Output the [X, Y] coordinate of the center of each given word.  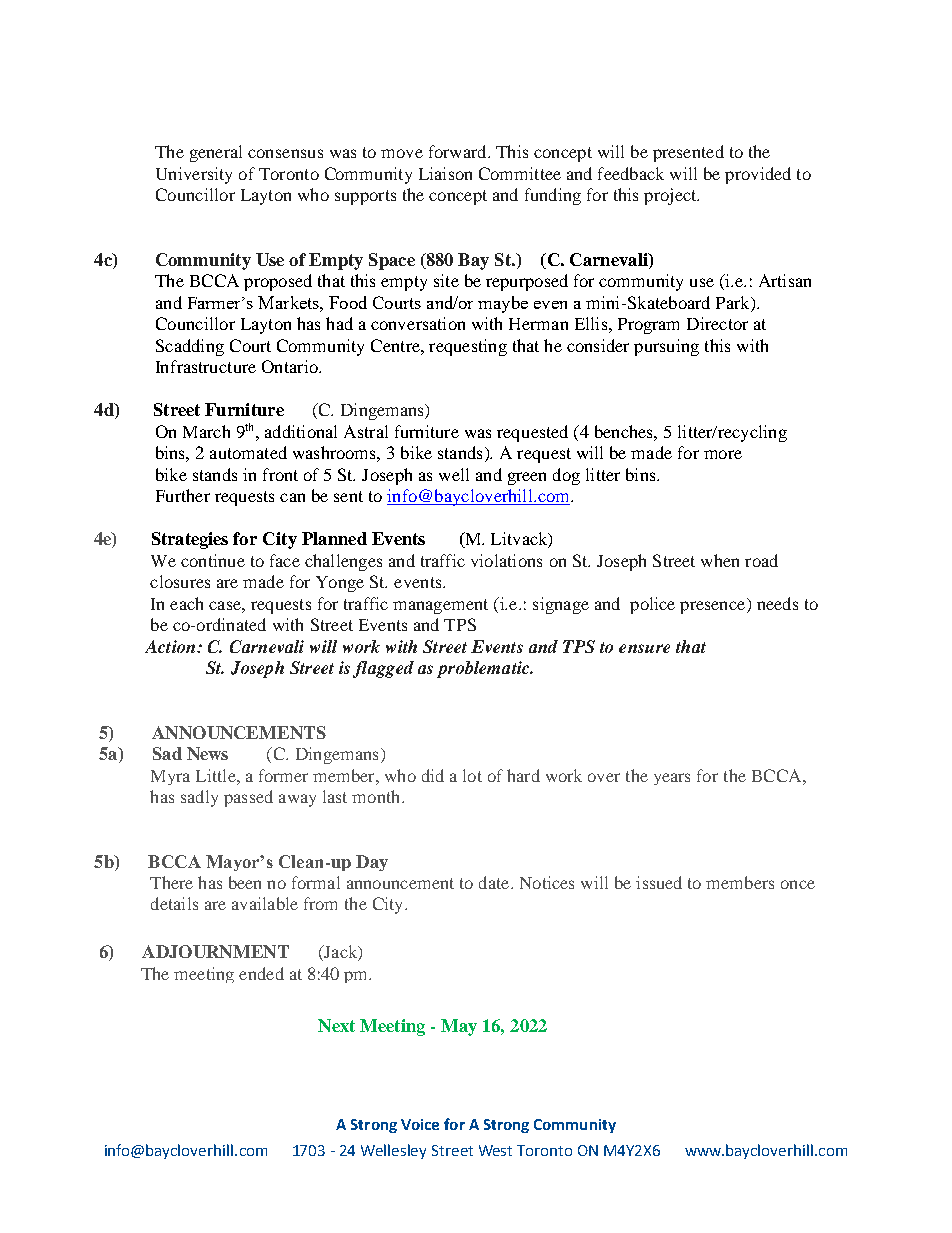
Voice [420, 1124]
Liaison [445, 173]
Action [171, 646]
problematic [484, 669]
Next [336, 1025]
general [216, 153]
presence [714, 607]
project [671, 196]
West [495, 1150]
